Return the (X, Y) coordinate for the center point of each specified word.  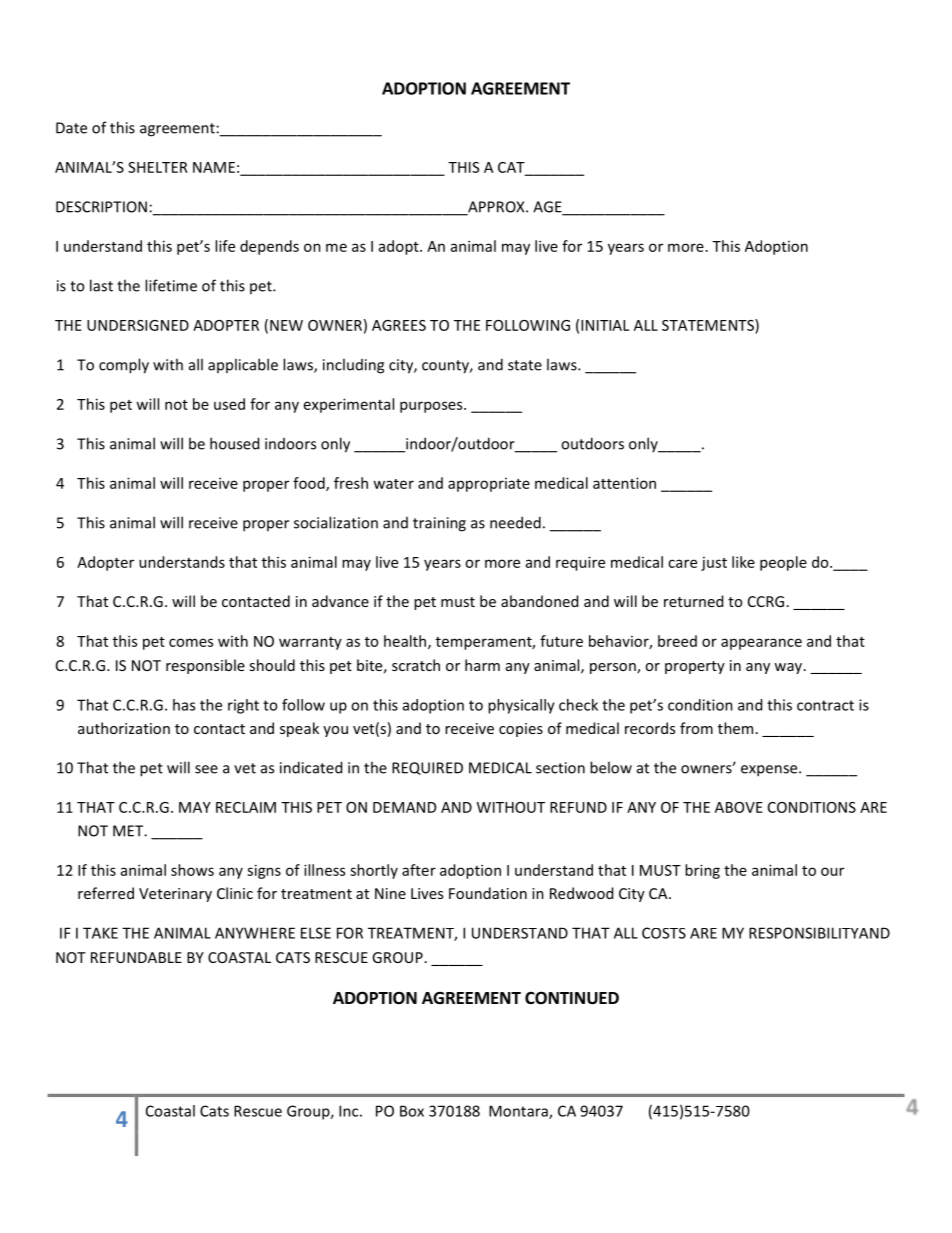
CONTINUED (572, 998)
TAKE (100, 933)
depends (269, 247)
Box (412, 1111)
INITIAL (605, 325)
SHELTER (158, 167)
